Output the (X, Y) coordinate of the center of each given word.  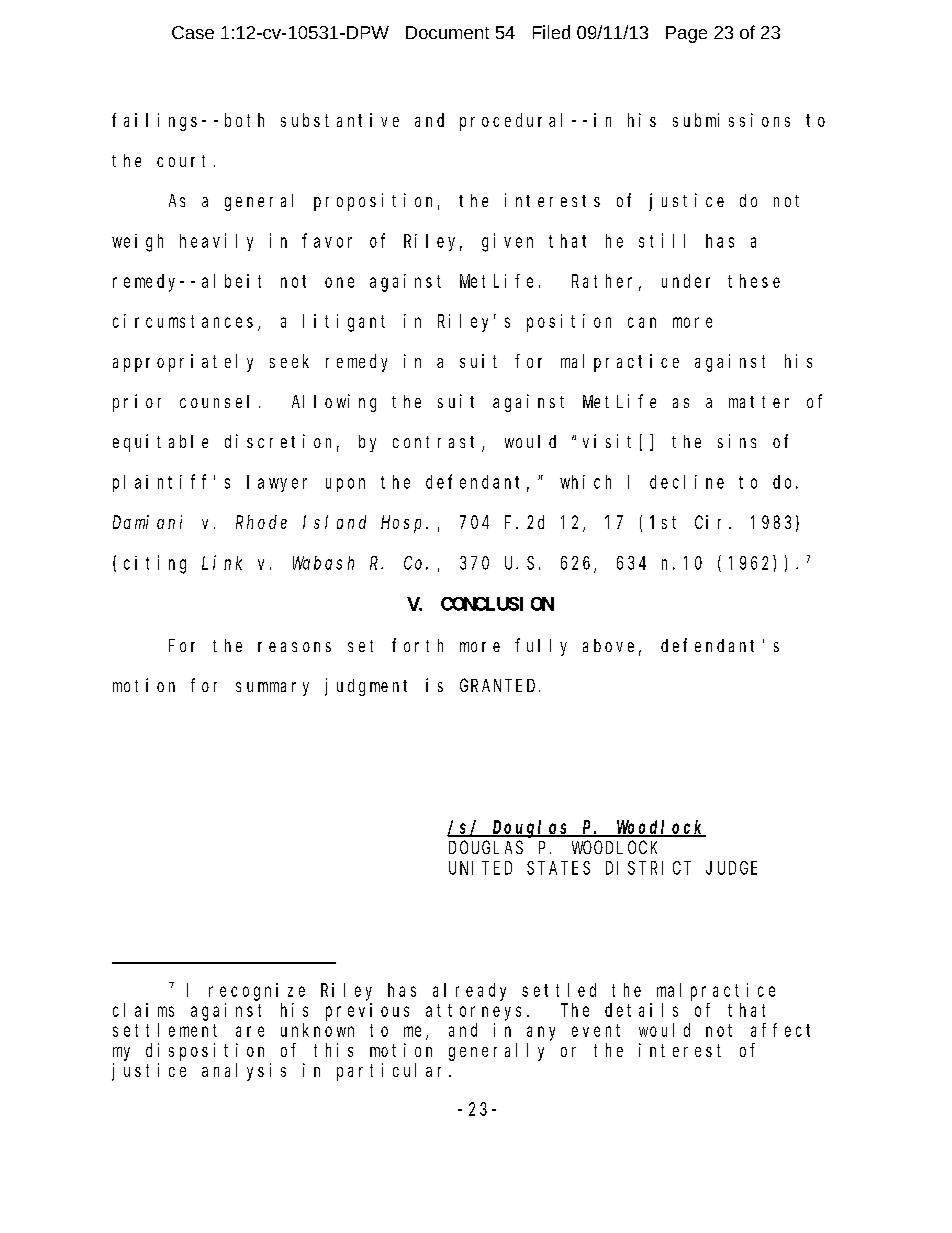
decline (687, 482)
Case (193, 32)
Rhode (261, 522)
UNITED (480, 868)
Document (447, 32)
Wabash (323, 563)
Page (686, 34)
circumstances (183, 321)
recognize (257, 992)
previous (367, 1012)
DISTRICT (648, 868)
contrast (438, 443)
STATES (558, 868)
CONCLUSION (497, 604)
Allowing (334, 403)
